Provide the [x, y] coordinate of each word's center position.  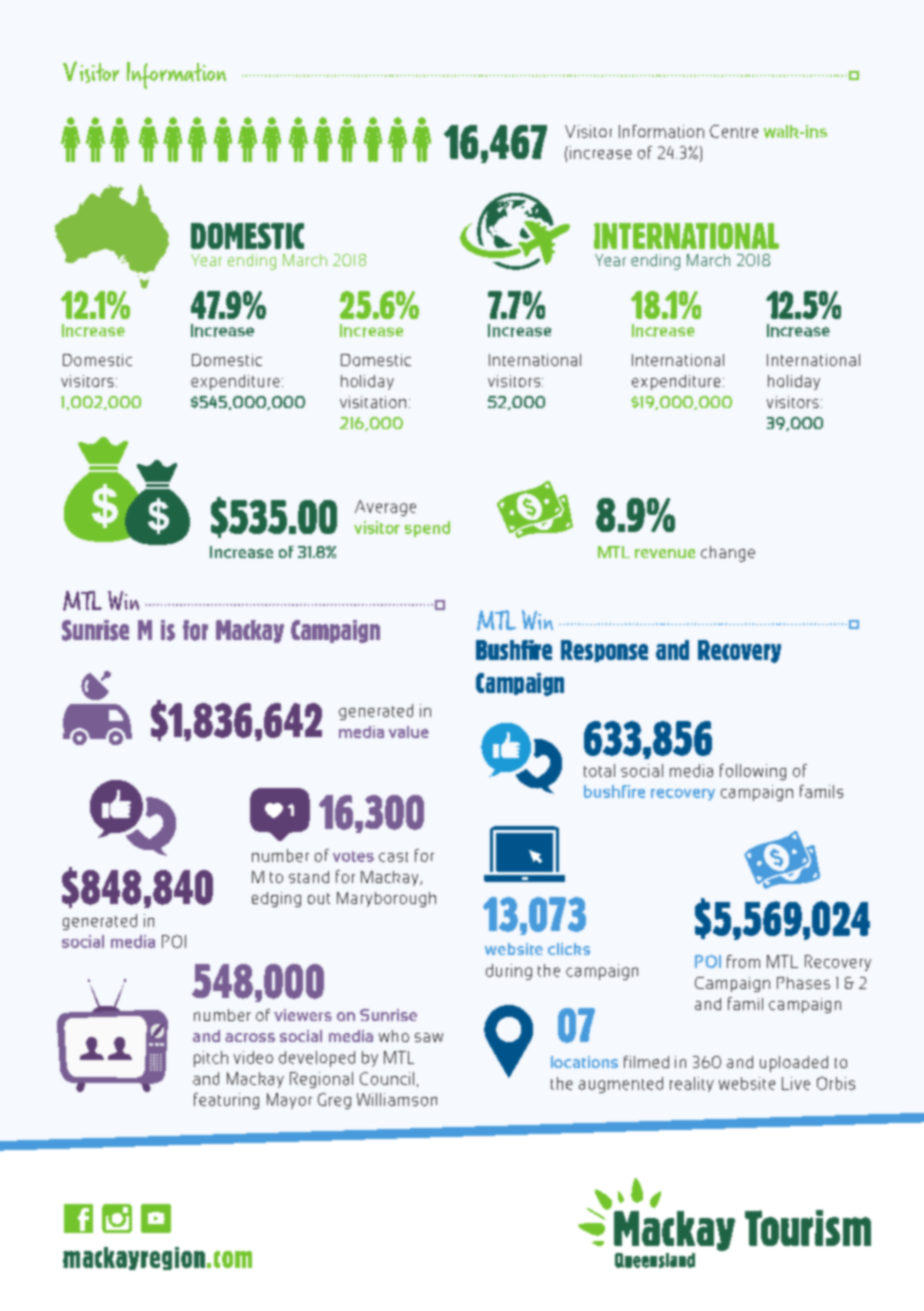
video [253, 1057]
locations [584, 1062]
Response [604, 651]
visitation [373, 402]
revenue [665, 553]
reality [692, 1084]
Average [385, 508]
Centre [734, 131]
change [728, 554]
